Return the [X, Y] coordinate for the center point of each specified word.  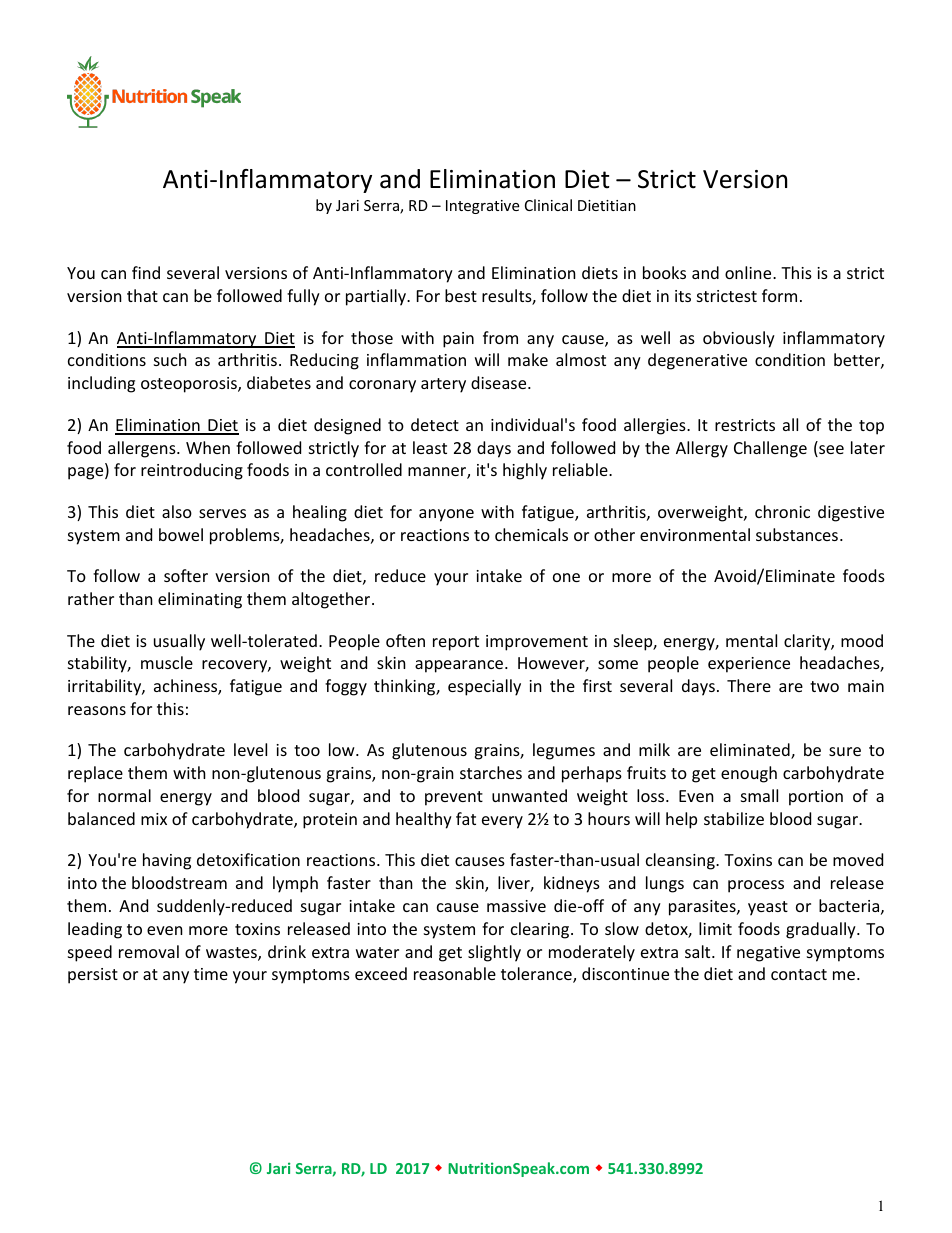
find [146, 272]
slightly [494, 953]
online [749, 272]
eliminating [200, 600]
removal [149, 951]
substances [798, 534]
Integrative [482, 207]
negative [768, 954]
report [456, 643]
